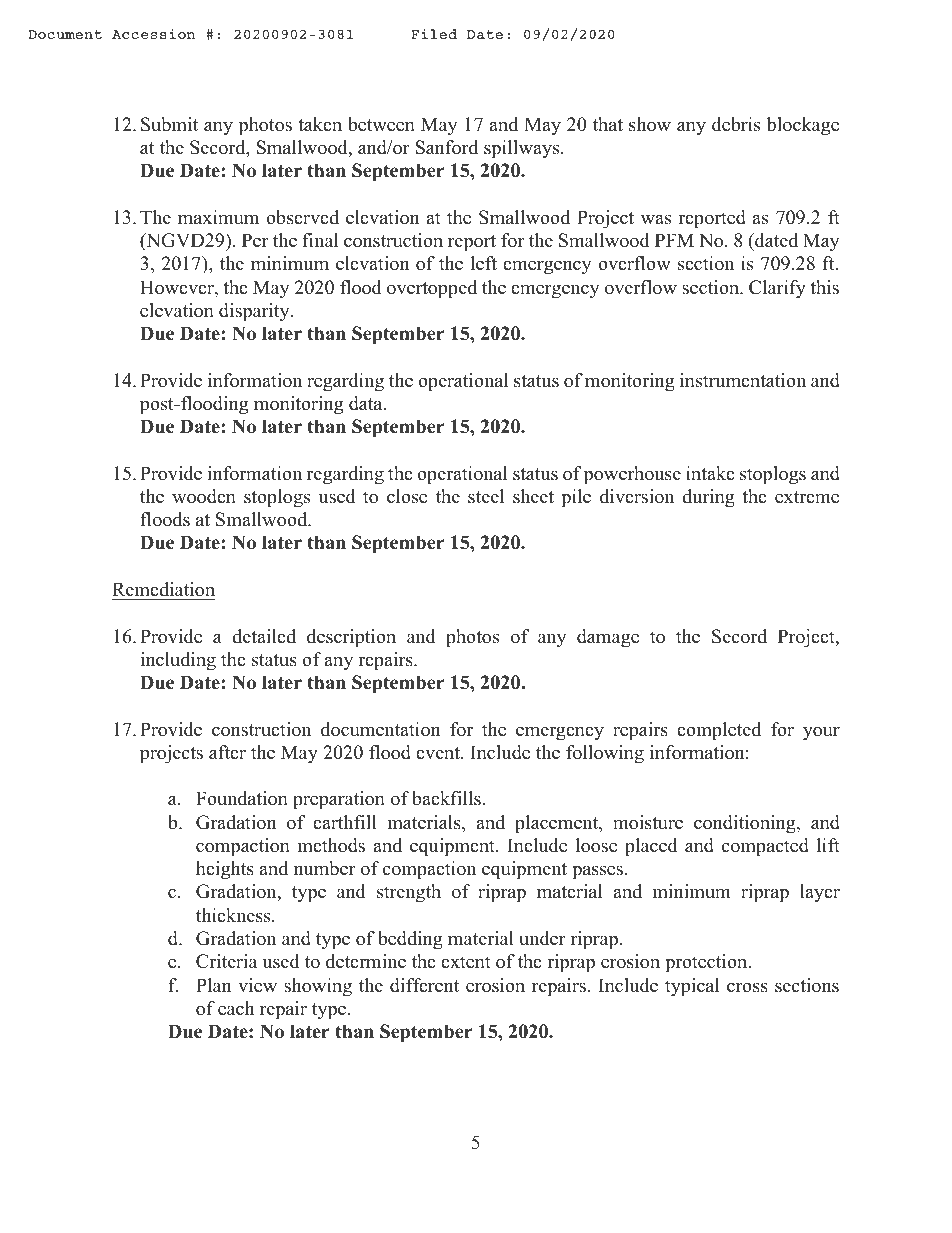 The image size is (952, 1233). What do you see at coordinates (743, 380) in the image?
I see `instrumentation` at bounding box center [743, 380].
